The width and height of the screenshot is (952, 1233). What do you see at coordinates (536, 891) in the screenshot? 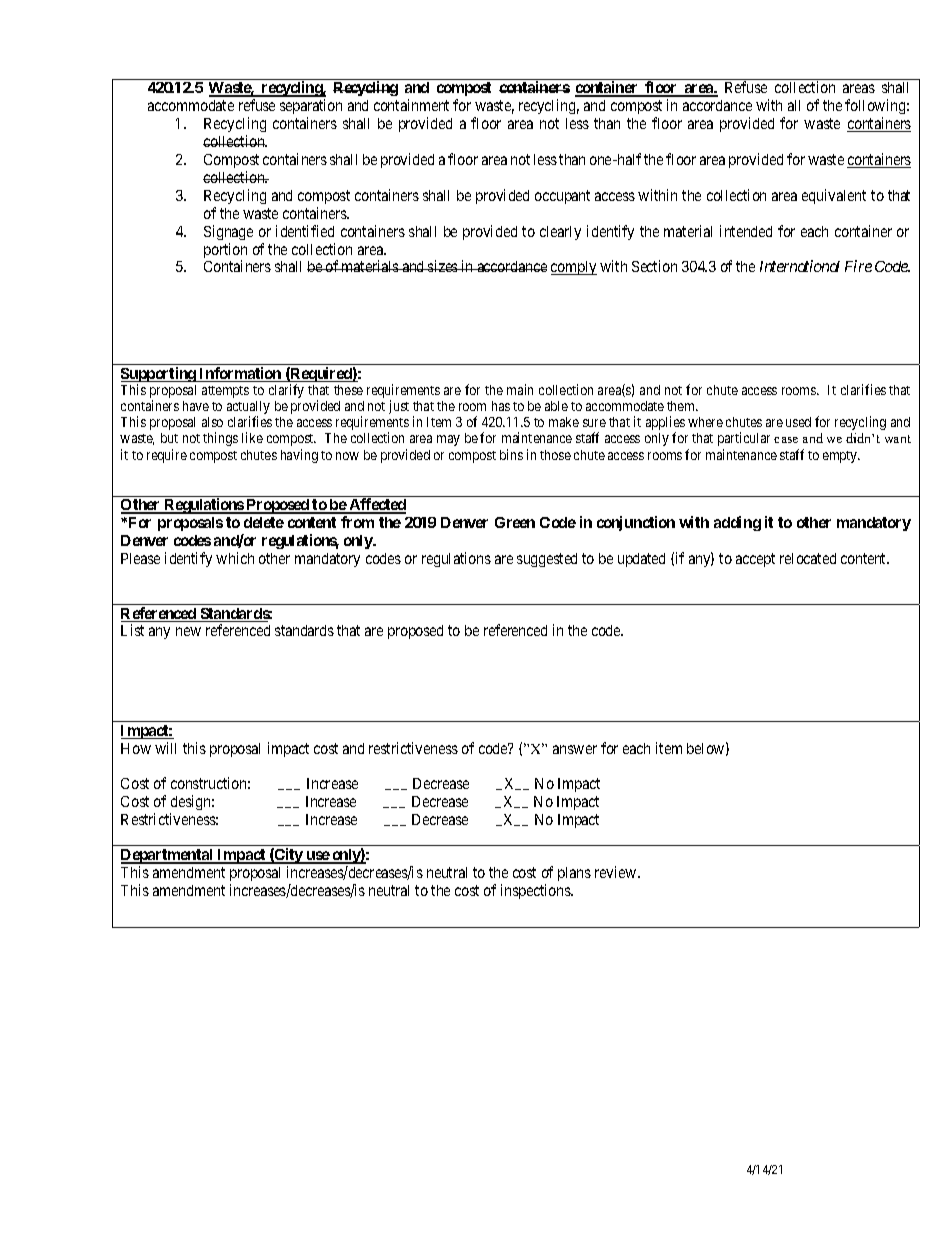
I see `inspections` at bounding box center [536, 891].
